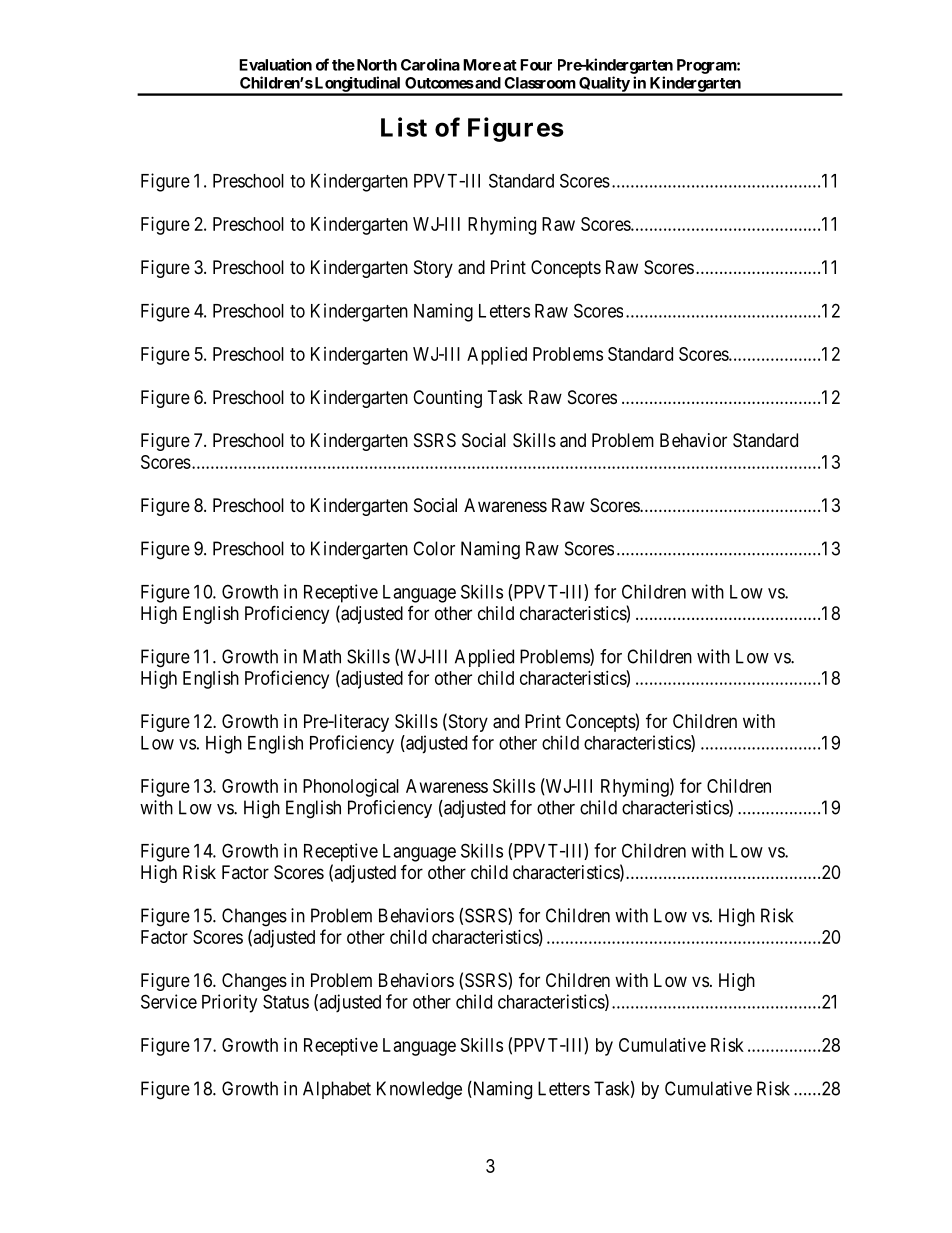 The image size is (952, 1233). What do you see at coordinates (447, 399) in the document?
I see `Counting` at bounding box center [447, 399].
